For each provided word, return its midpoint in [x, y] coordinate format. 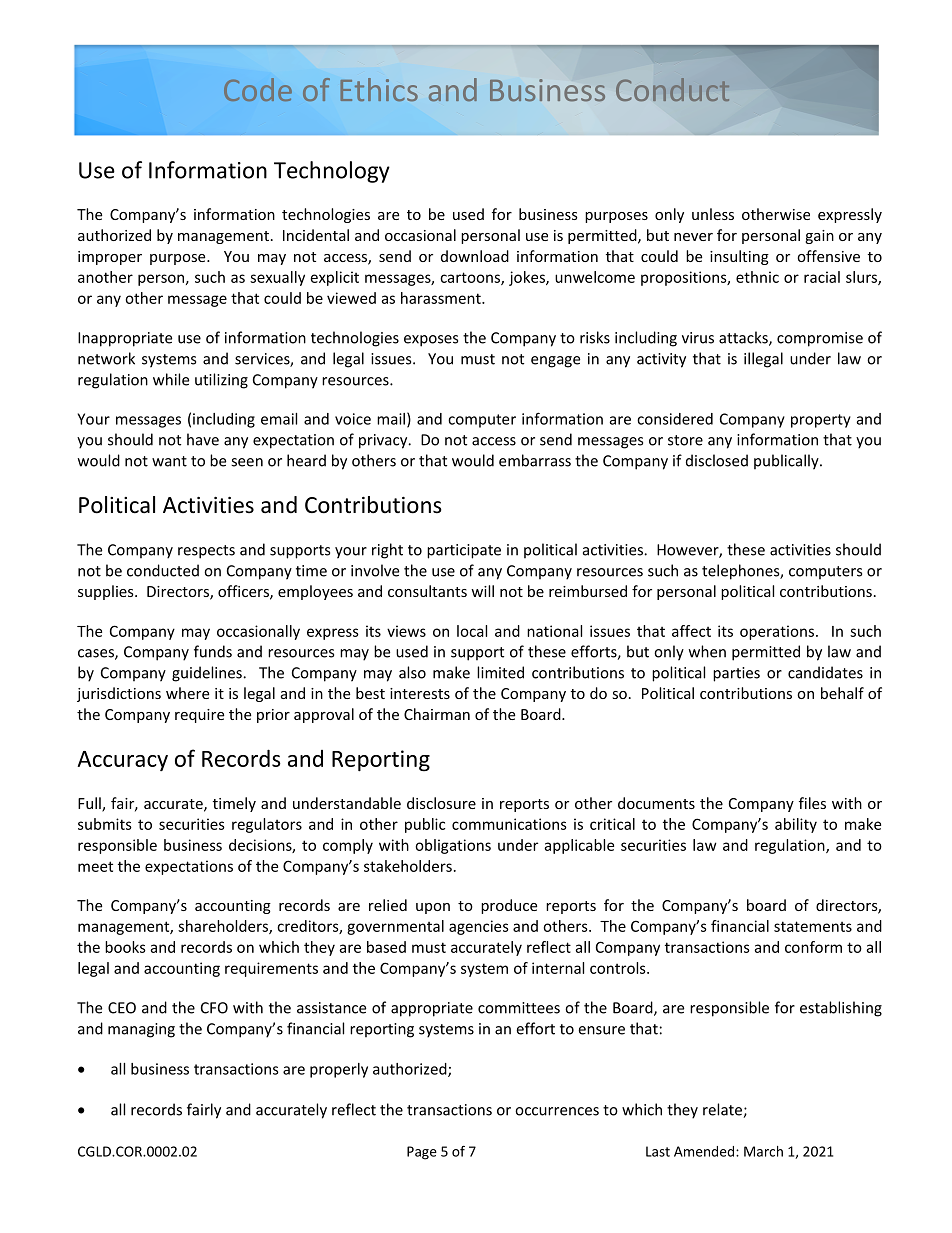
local [472, 631]
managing [141, 1030]
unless [713, 214]
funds [213, 651]
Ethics [379, 89]
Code [258, 89]
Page [422, 1153]
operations [777, 632]
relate [723, 1110]
